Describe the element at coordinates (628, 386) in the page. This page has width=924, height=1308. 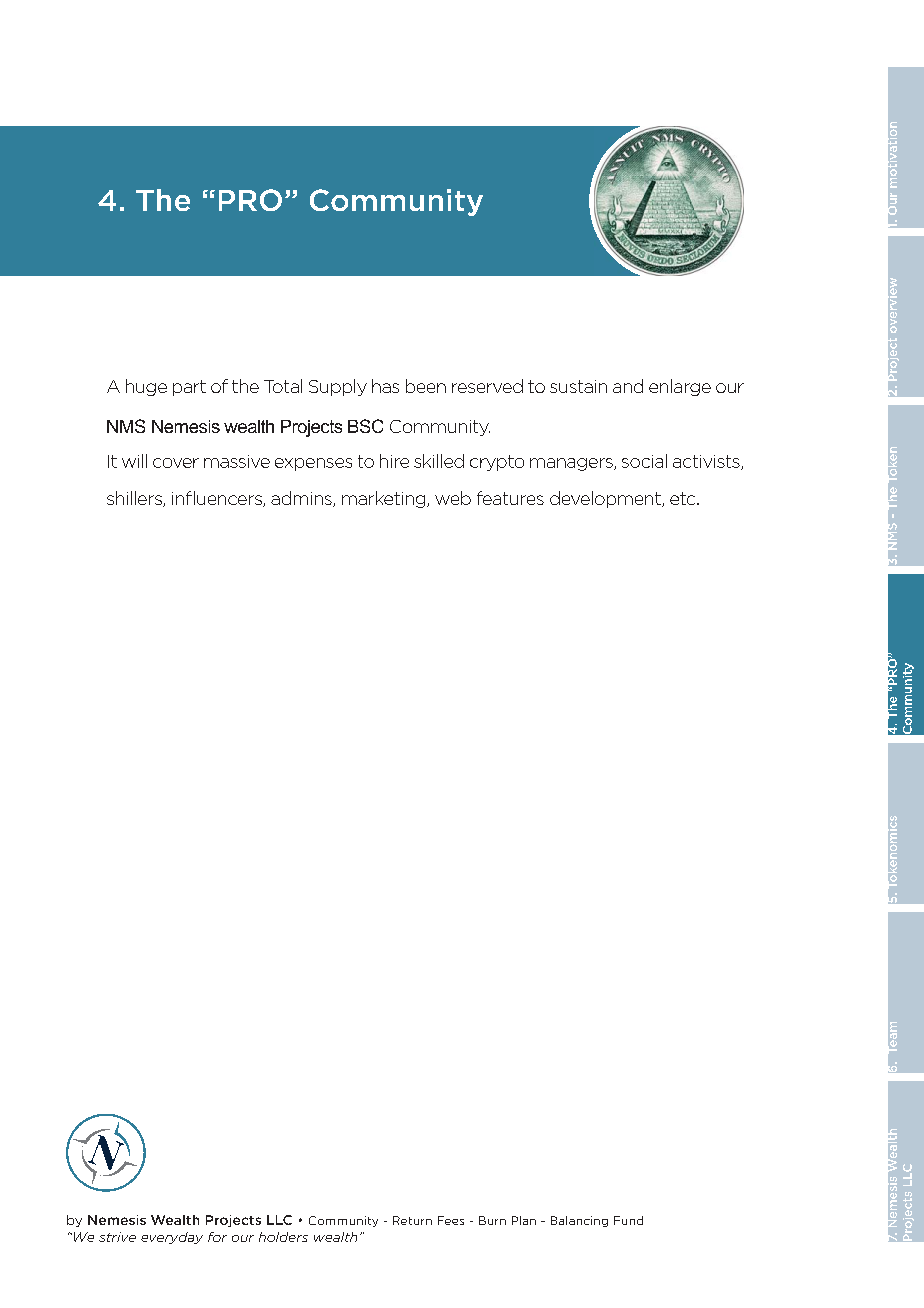
I see `and` at that location.
